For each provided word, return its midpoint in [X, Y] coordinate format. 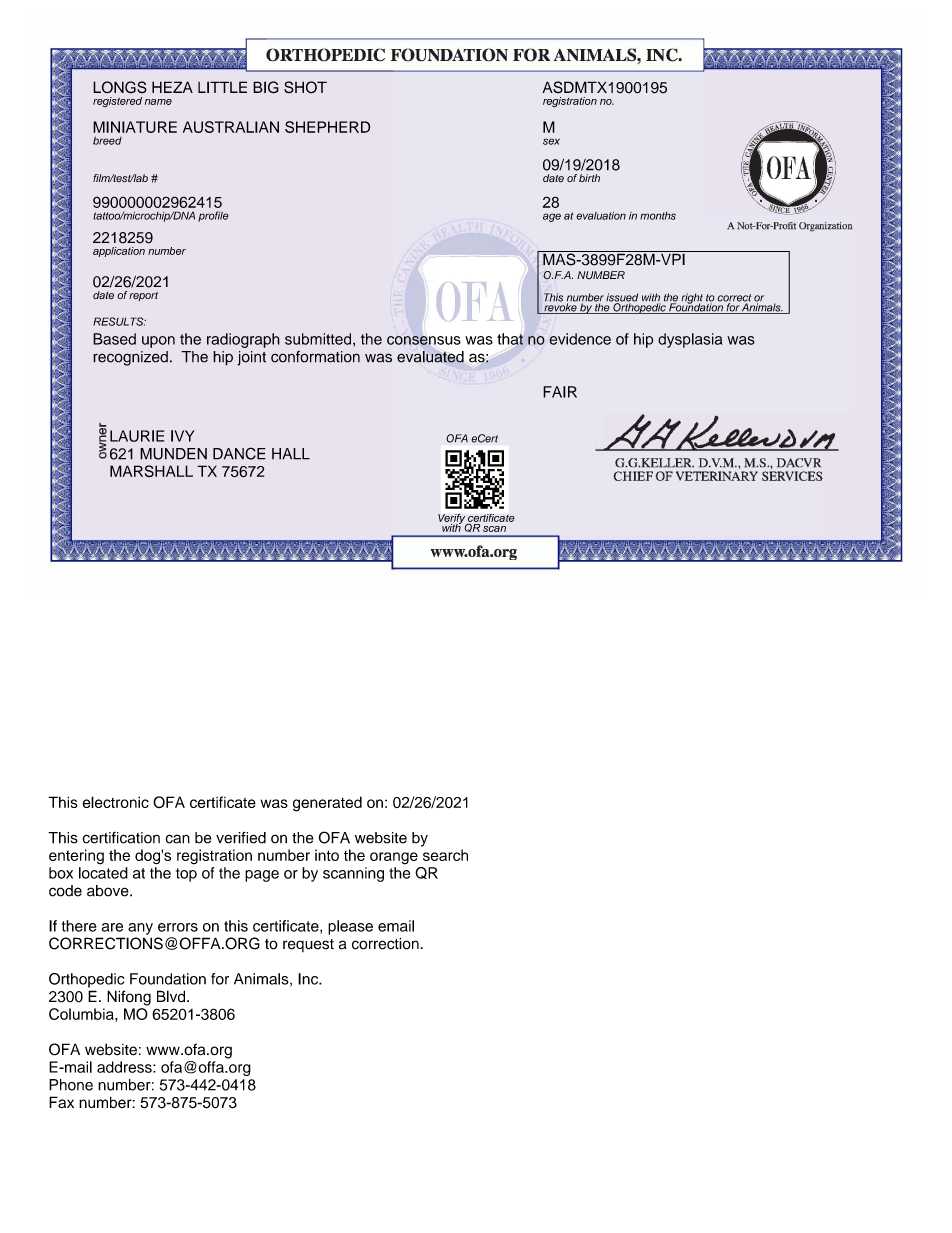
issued [622, 298]
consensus [424, 340]
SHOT [305, 87]
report [143, 296]
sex [551, 141]
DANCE [239, 453]
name [158, 102]
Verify [452, 520]
